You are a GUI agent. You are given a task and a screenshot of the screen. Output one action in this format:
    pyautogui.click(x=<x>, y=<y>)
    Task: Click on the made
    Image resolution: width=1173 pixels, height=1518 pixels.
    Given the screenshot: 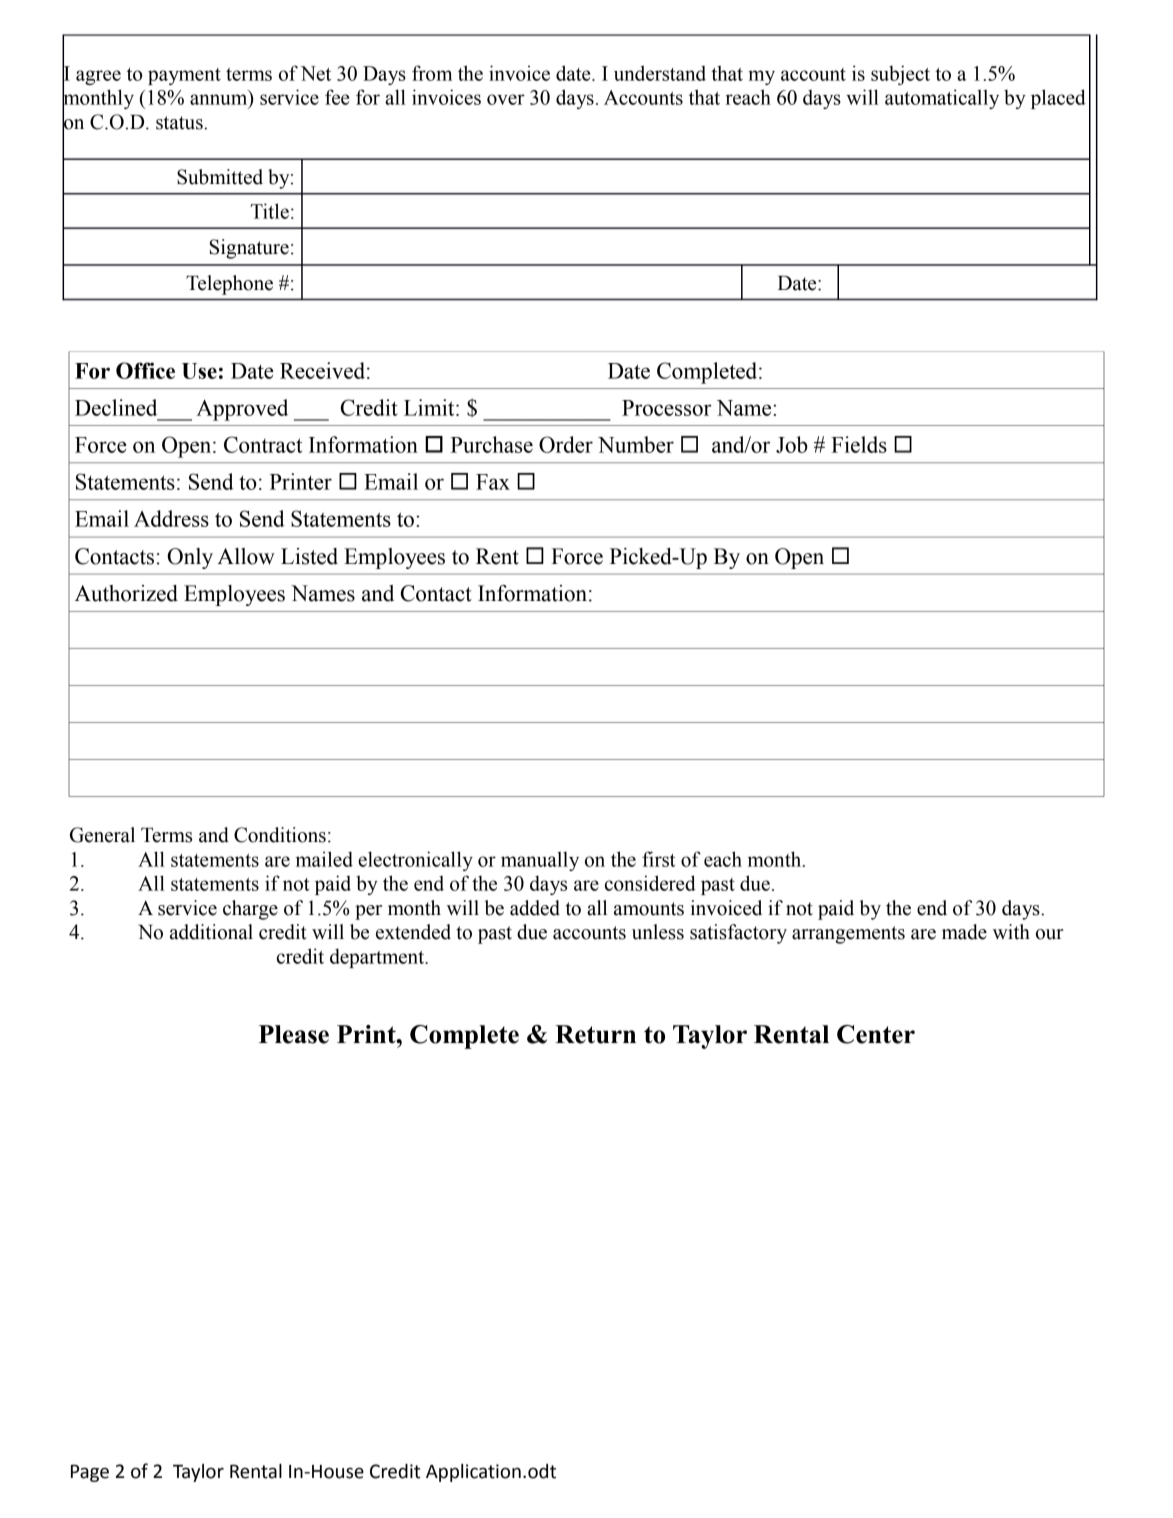 What is the action you would take?
    pyautogui.click(x=964, y=932)
